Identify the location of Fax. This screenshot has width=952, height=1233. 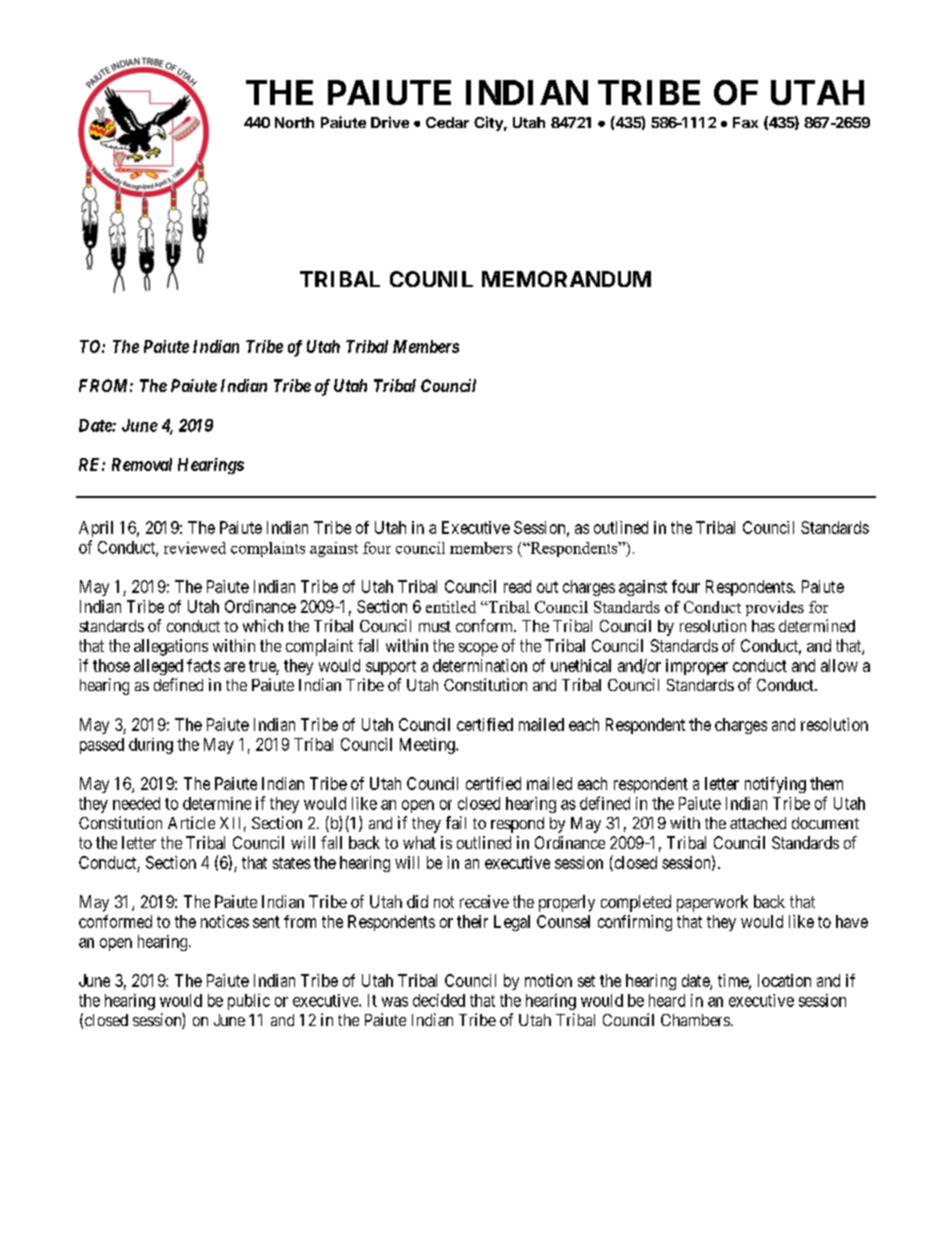
(745, 122).
